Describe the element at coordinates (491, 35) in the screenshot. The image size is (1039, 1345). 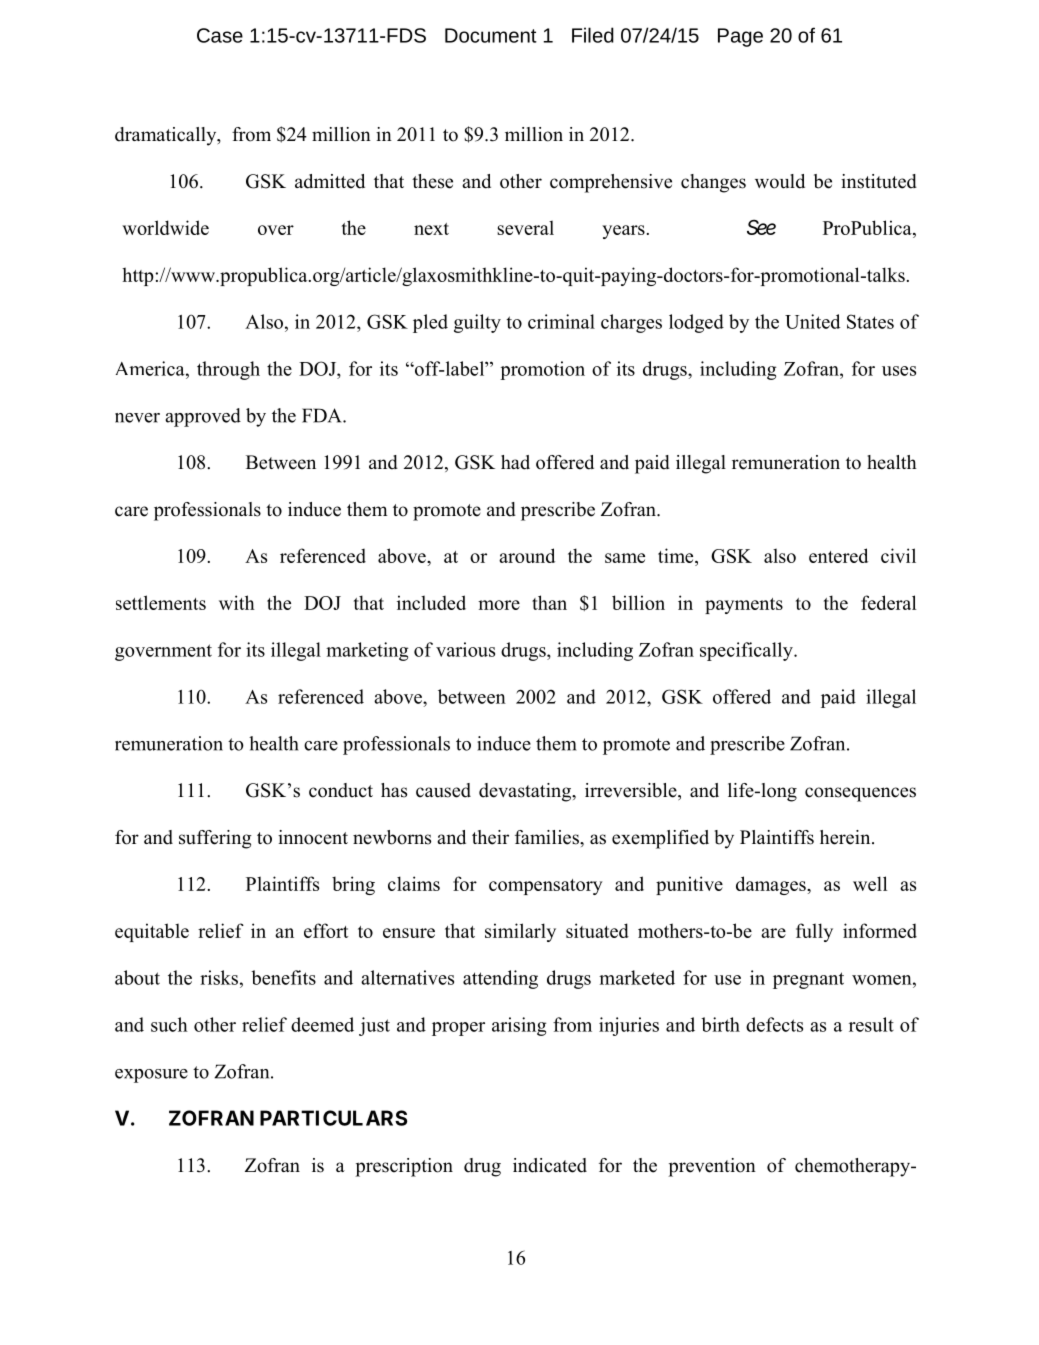
I see `Document` at that location.
